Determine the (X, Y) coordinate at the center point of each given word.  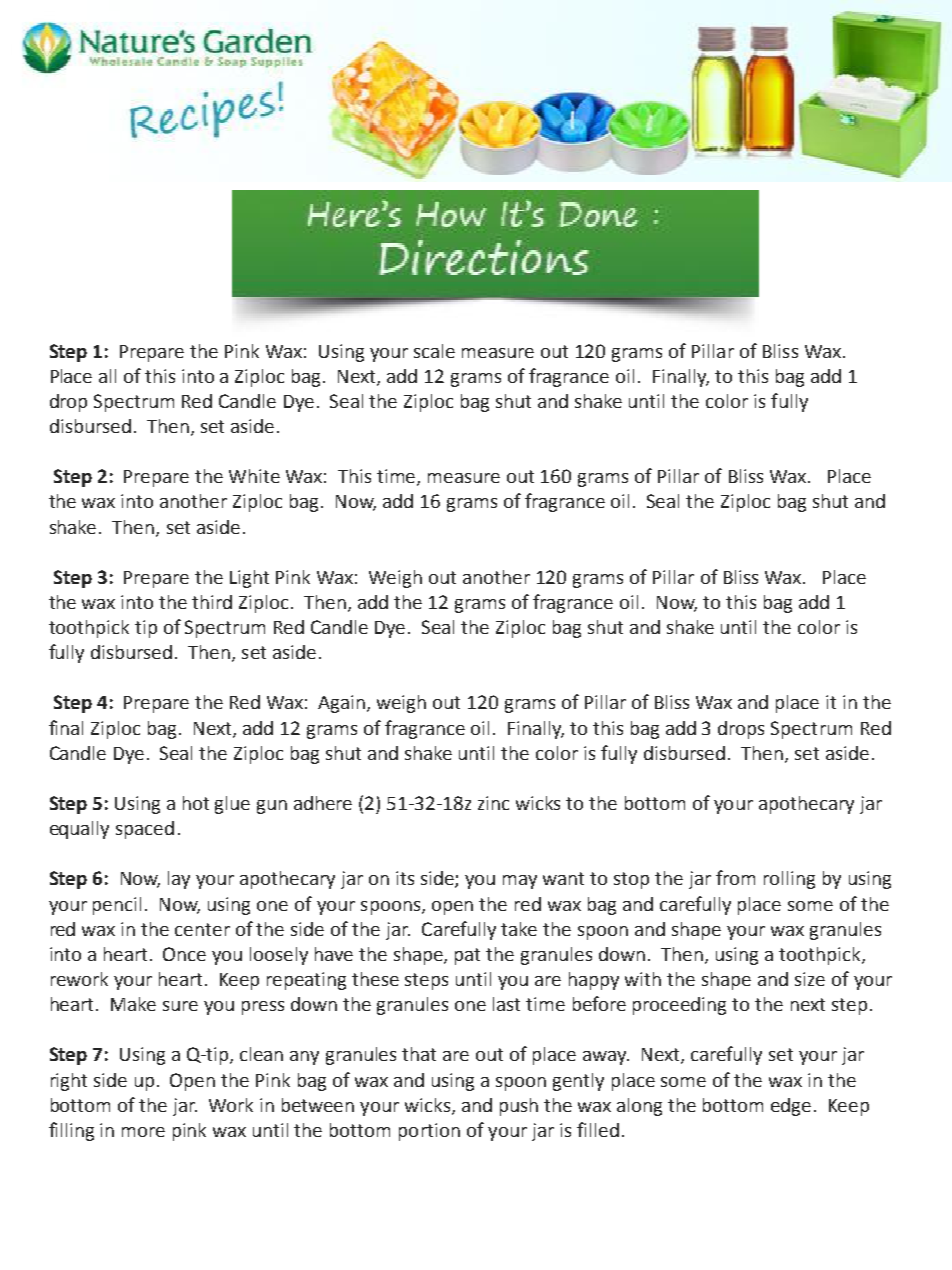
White (254, 476)
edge (791, 1107)
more (143, 1132)
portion (429, 1132)
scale (434, 351)
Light (249, 579)
